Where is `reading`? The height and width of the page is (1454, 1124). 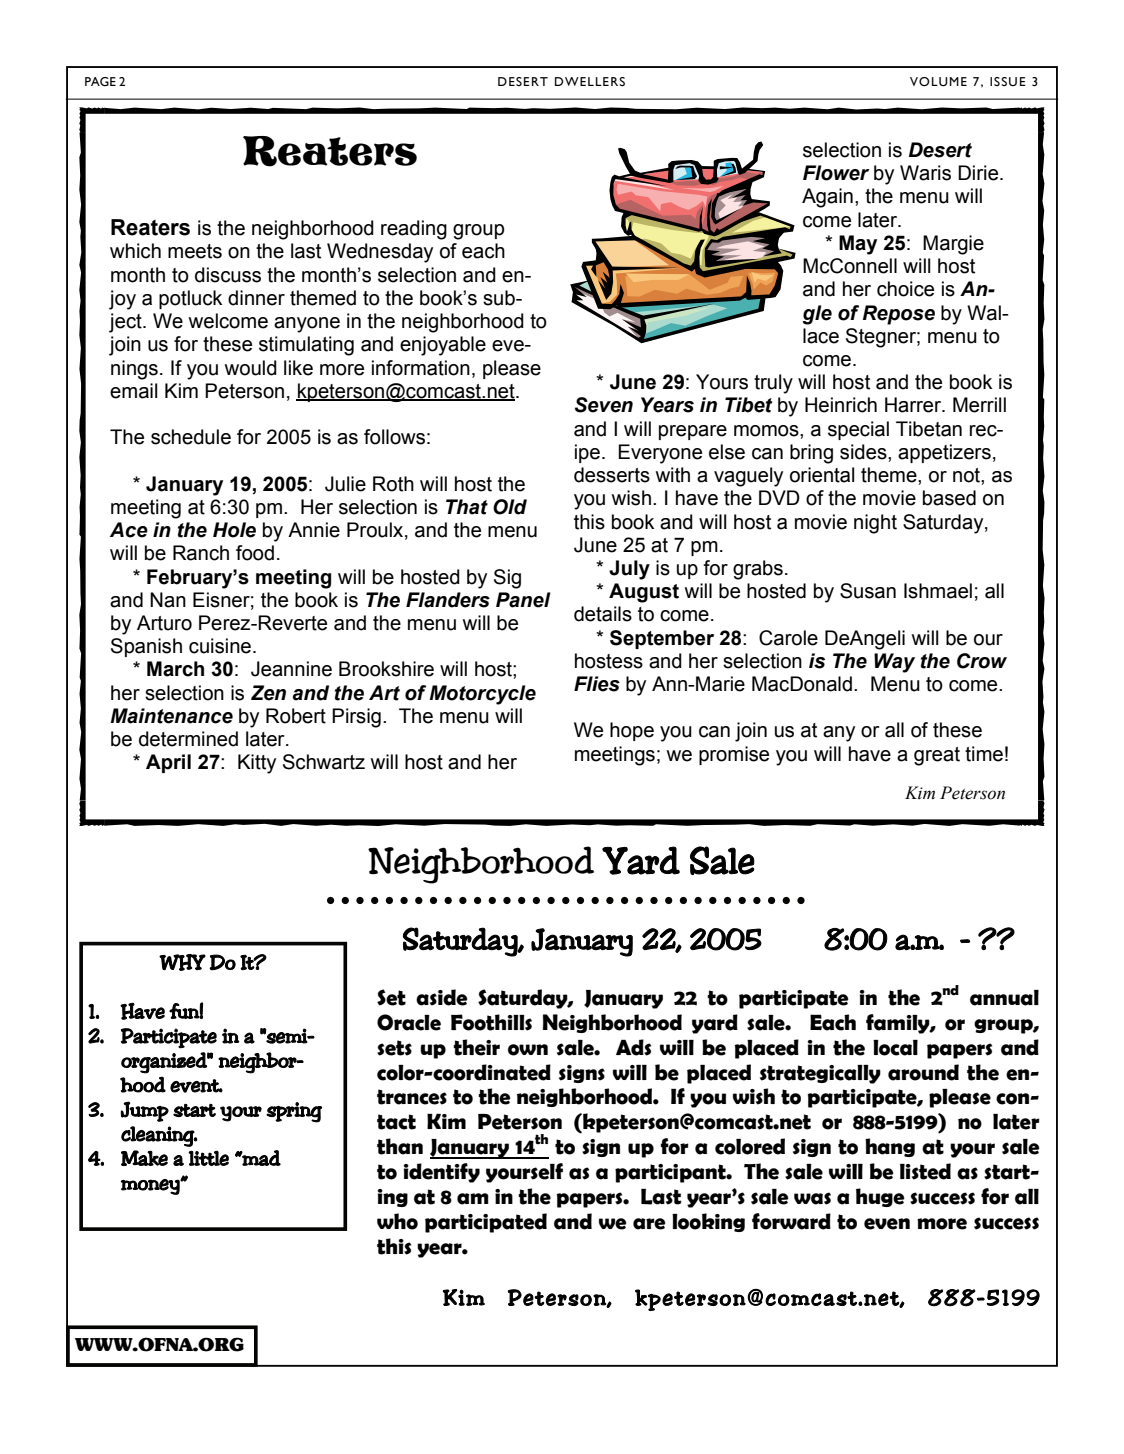 reading is located at coordinates (414, 230).
